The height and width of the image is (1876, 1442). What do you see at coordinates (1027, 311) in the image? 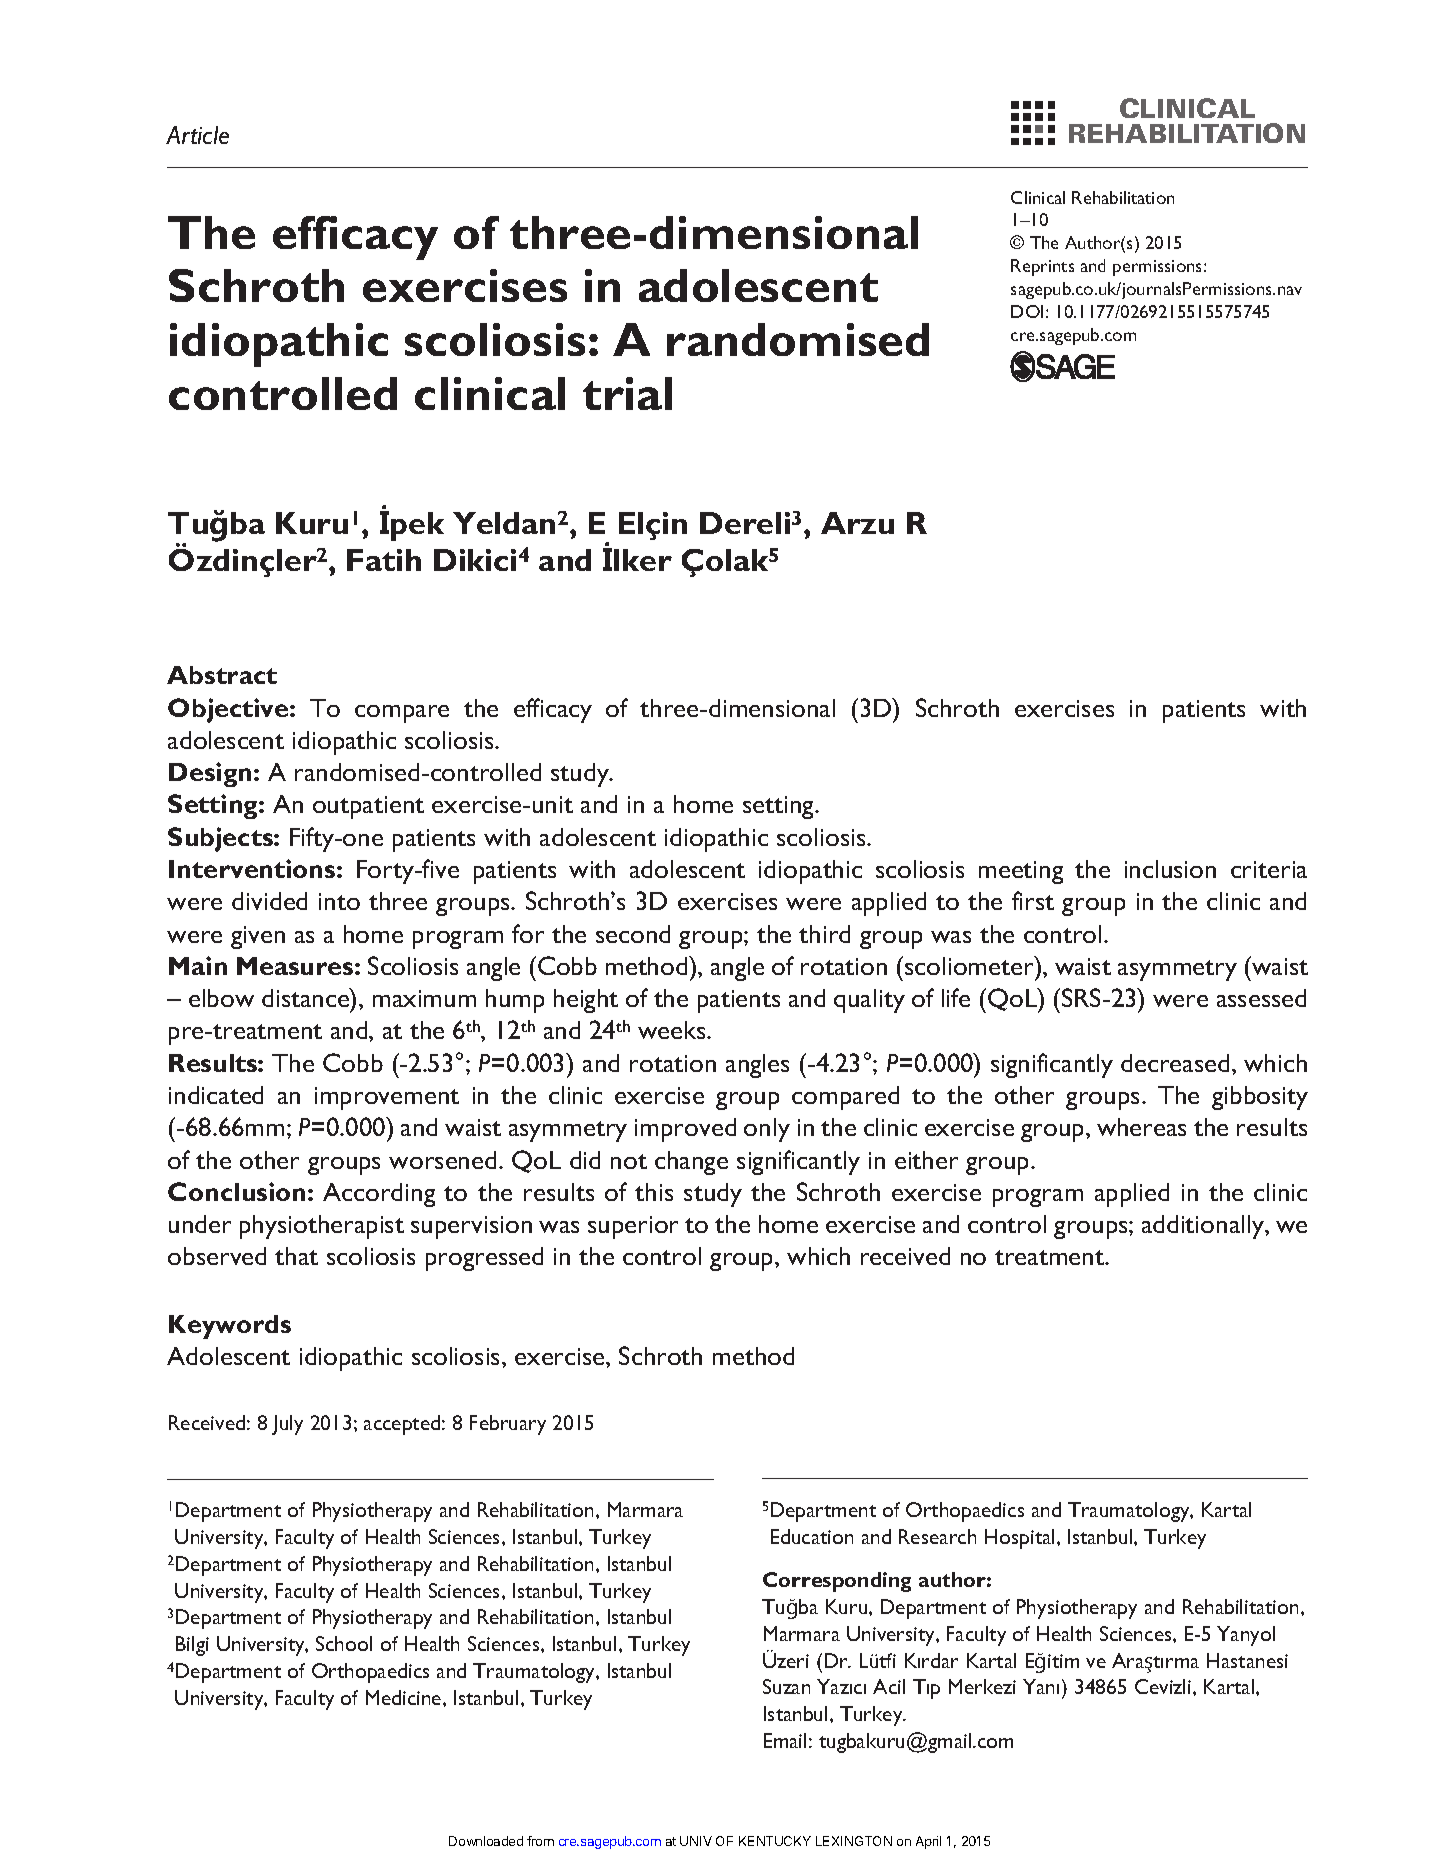
I see `DOI` at bounding box center [1027, 311].
